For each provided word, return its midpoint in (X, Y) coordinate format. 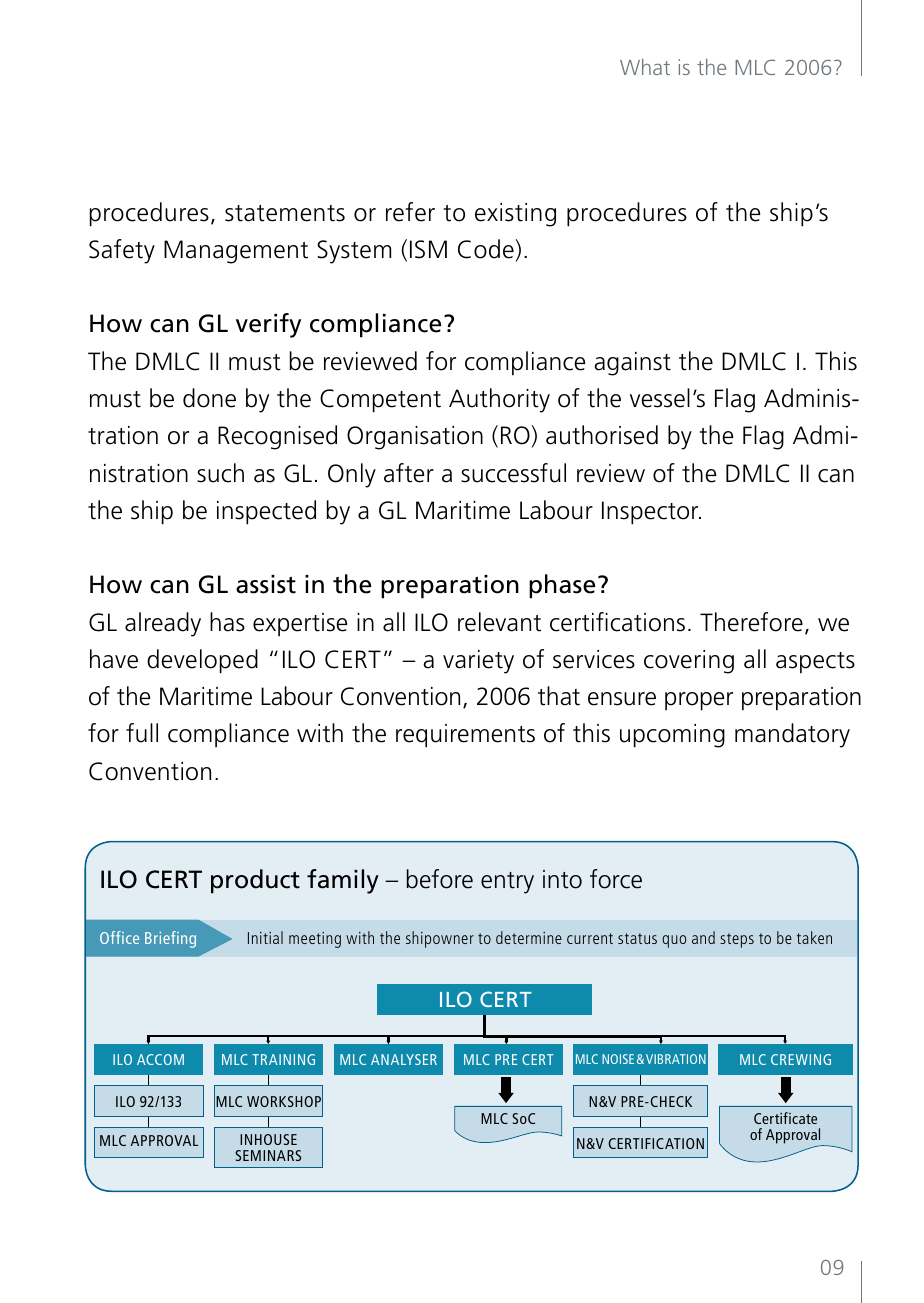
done (209, 398)
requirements (465, 736)
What (645, 67)
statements (285, 213)
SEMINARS (268, 1155)
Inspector (651, 513)
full (142, 733)
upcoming (672, 736)
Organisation (415, 438)
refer (410, 212)
